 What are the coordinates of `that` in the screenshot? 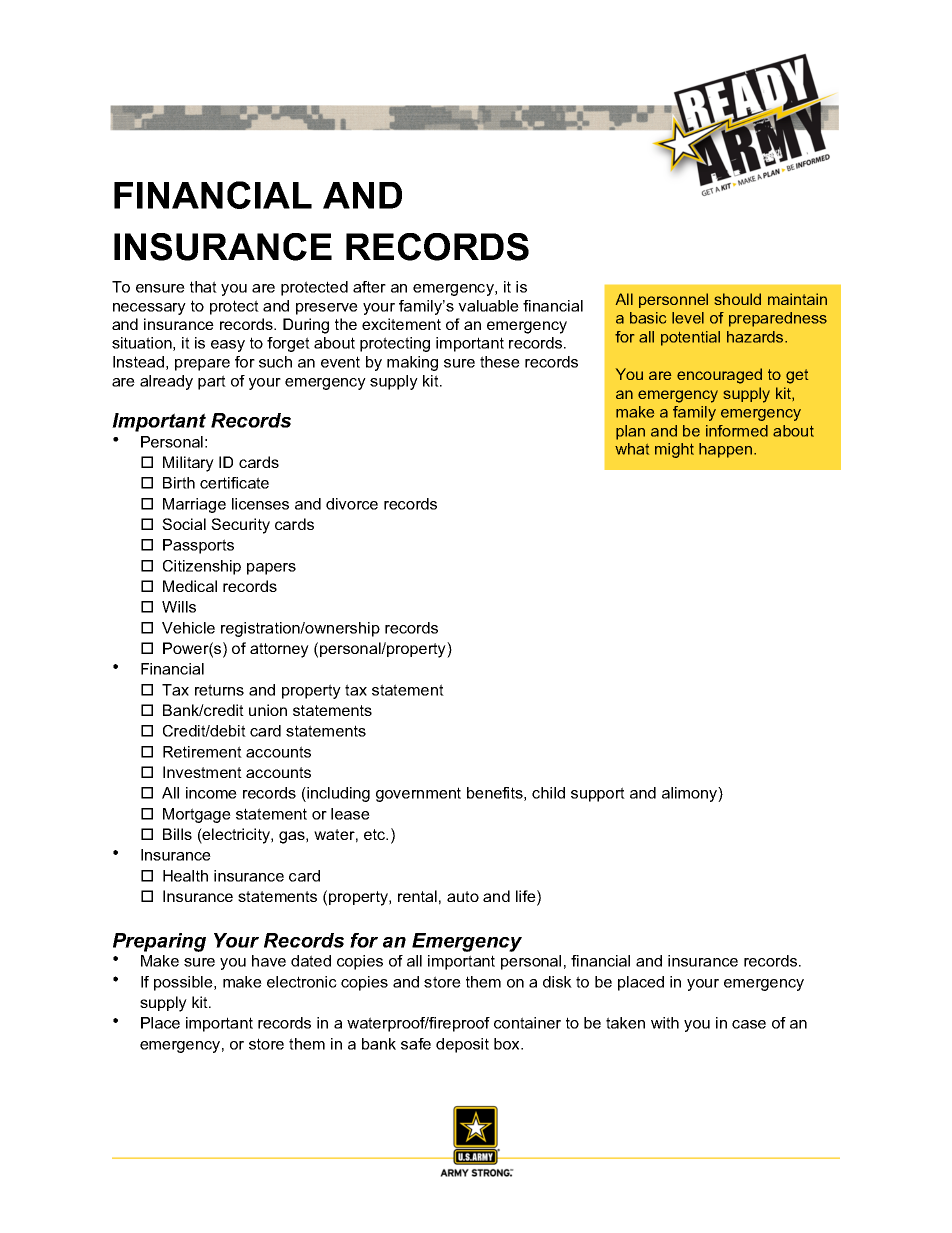 It's located at (203, 287).
